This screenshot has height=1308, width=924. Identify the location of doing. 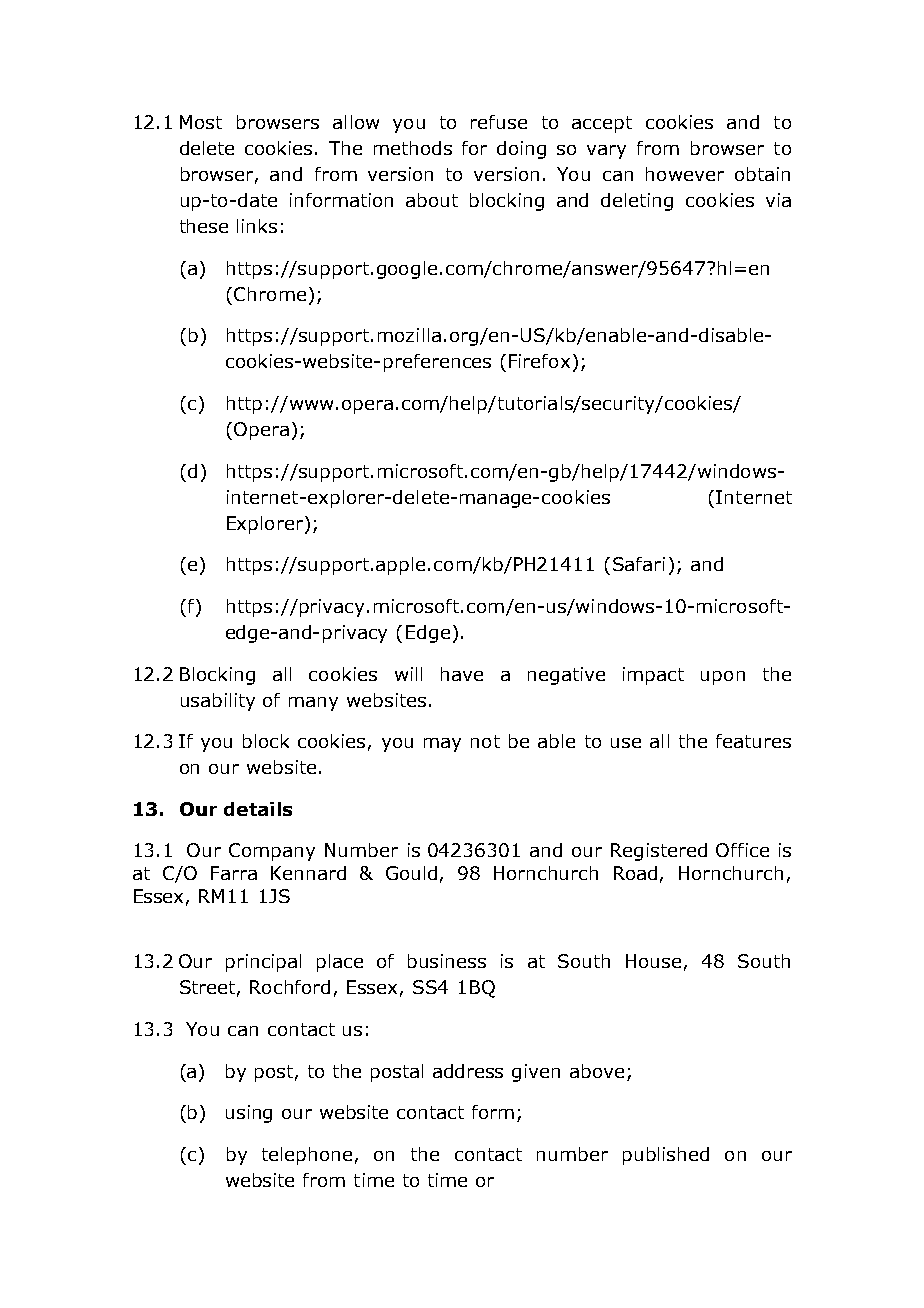
(521, 150).
